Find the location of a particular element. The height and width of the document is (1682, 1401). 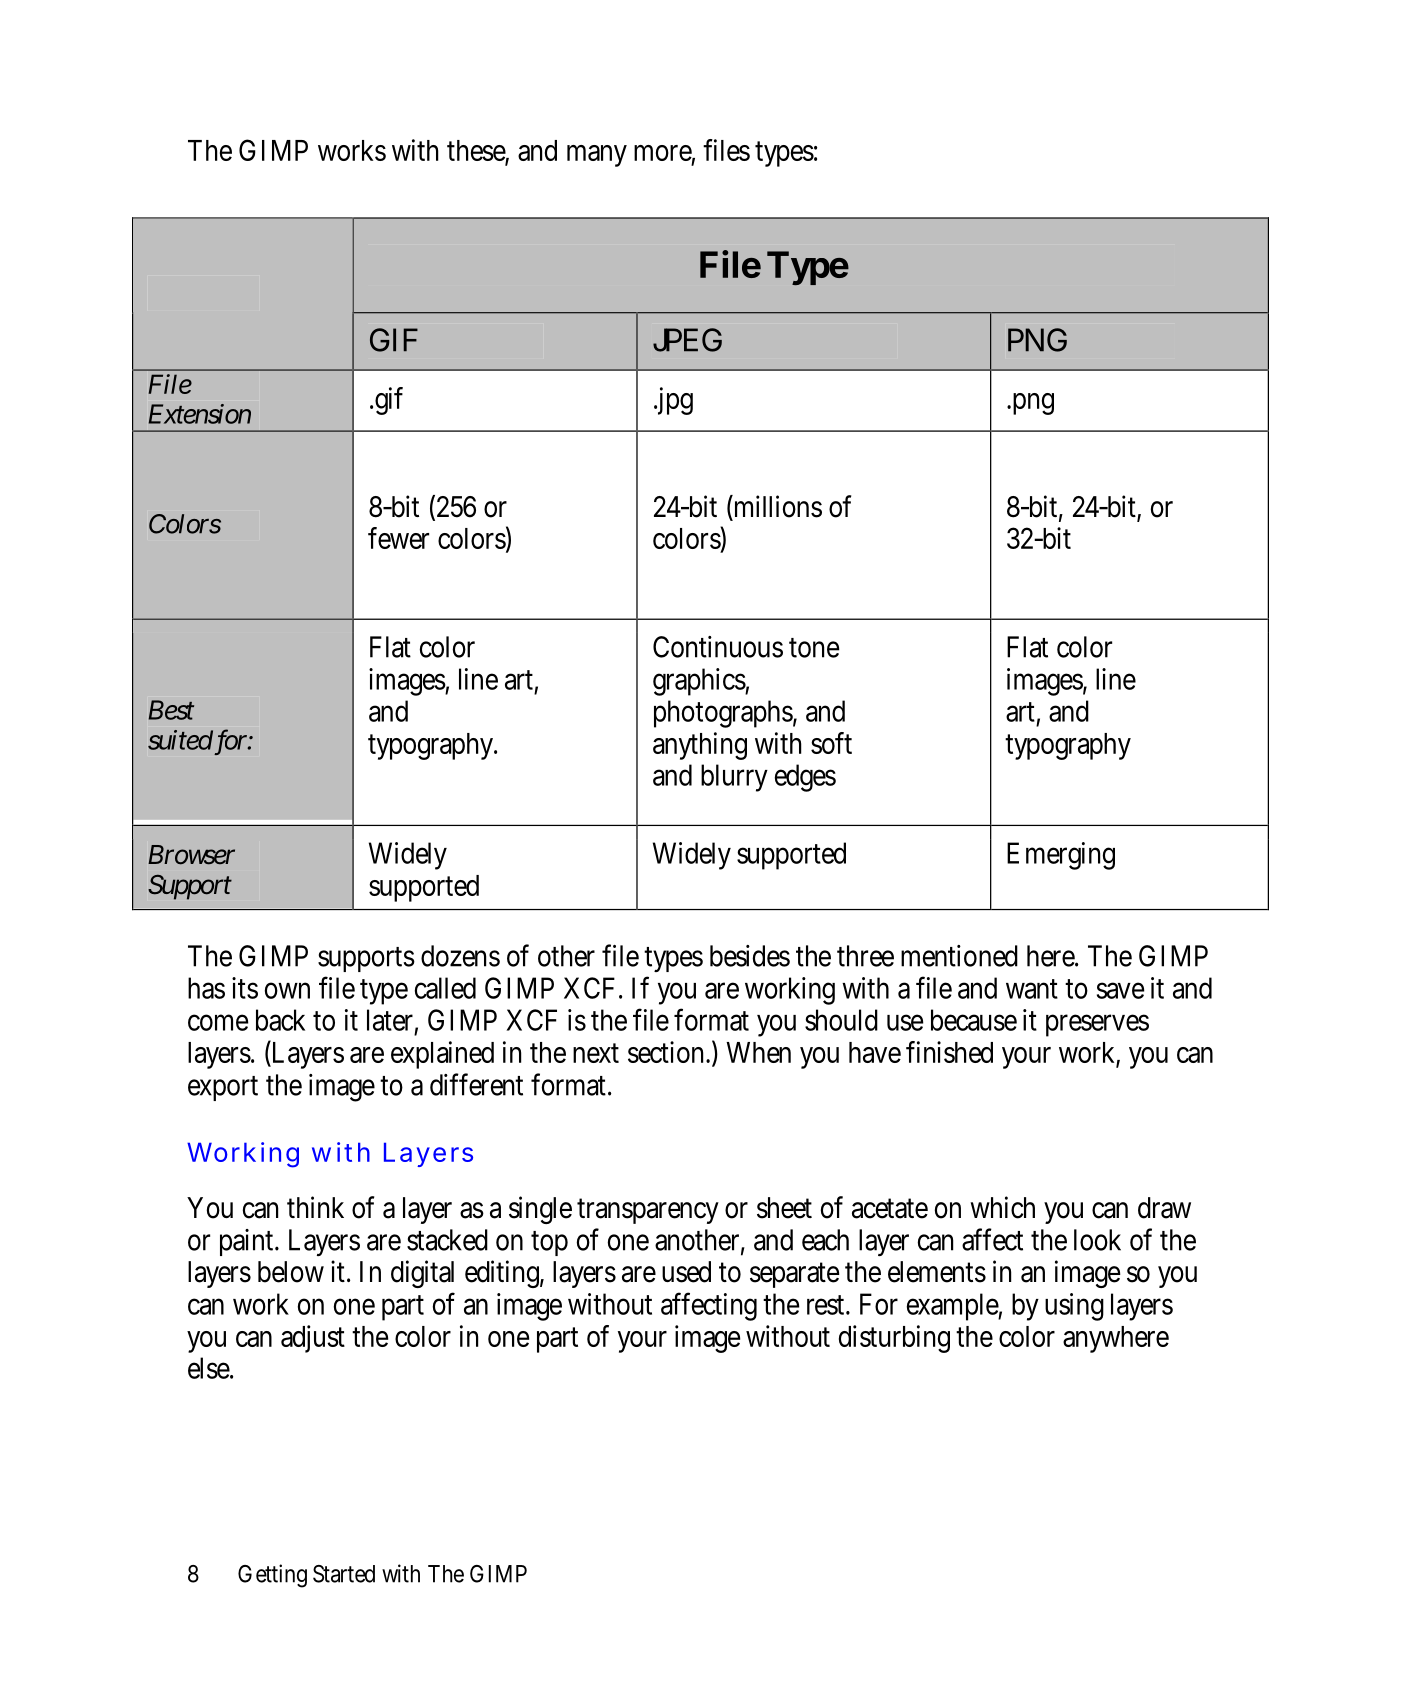

many is located at coordinates (597, 156).
